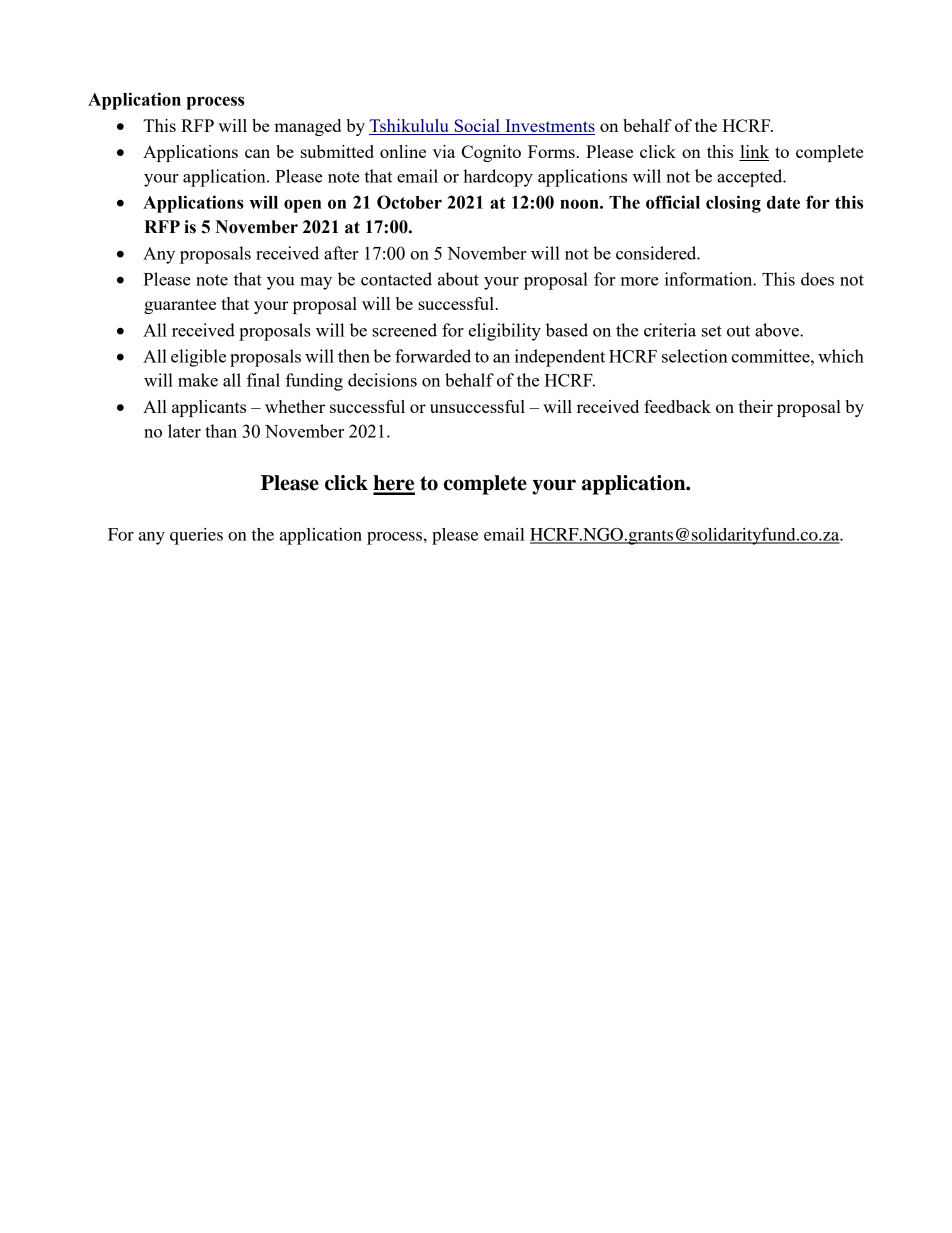 The height and width of the page is (1233, 952). I want to click on feedback, so click(677, 406).
